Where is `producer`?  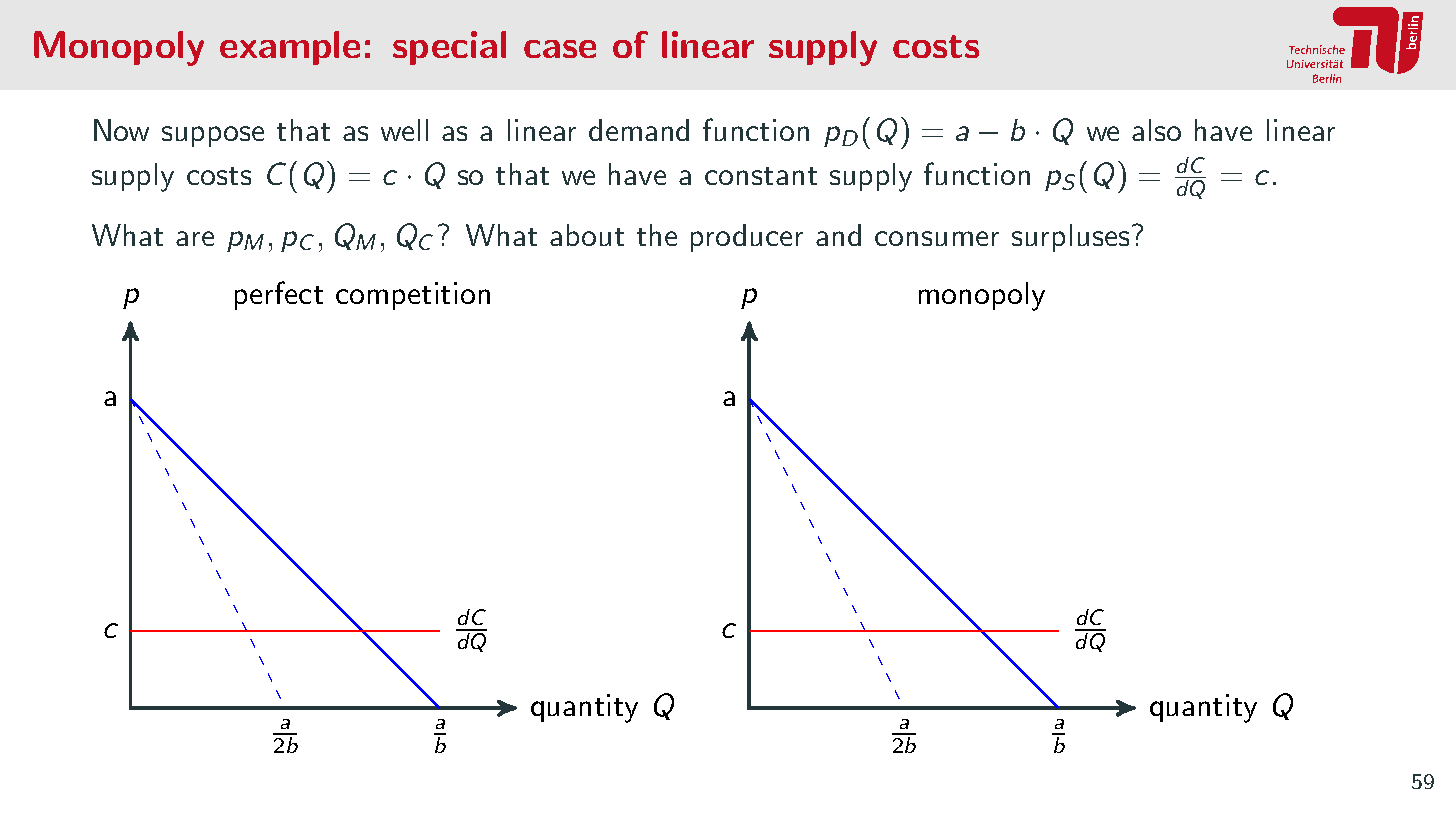
producer is located at coordinates (747, 238).
